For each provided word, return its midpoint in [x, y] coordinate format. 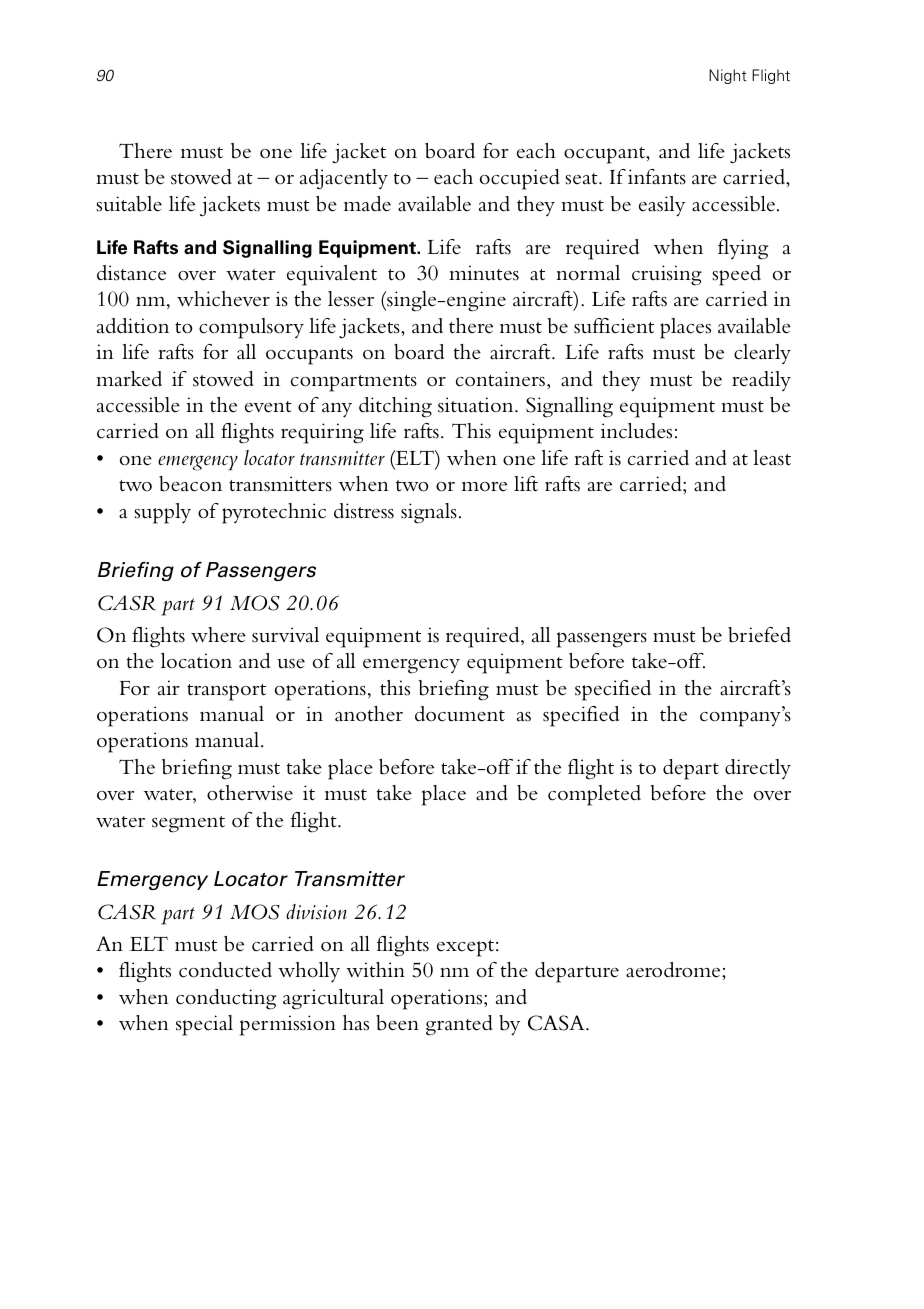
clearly [762, 354]
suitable [129, 204]
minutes [484, 273]
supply [162, 513]
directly [758, 769]
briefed [759, 635]
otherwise [250, 793]
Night [728, 76]
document [460, 714]
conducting [226, 999]
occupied [520, 179]
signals [429, 513]
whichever [223, 299]
